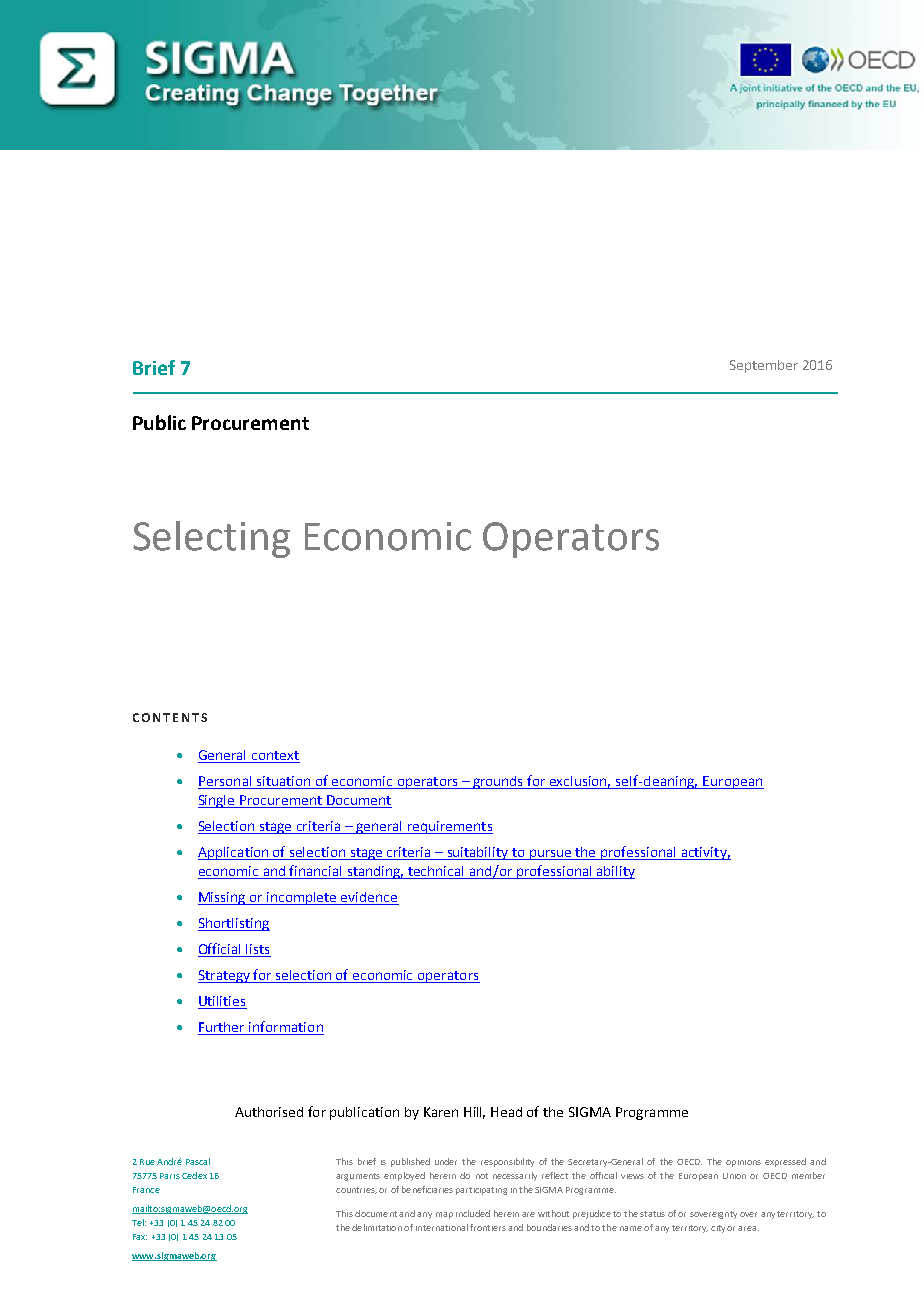 The image size is (924, 1308). I want to click on grounds, so click(498, 782).
